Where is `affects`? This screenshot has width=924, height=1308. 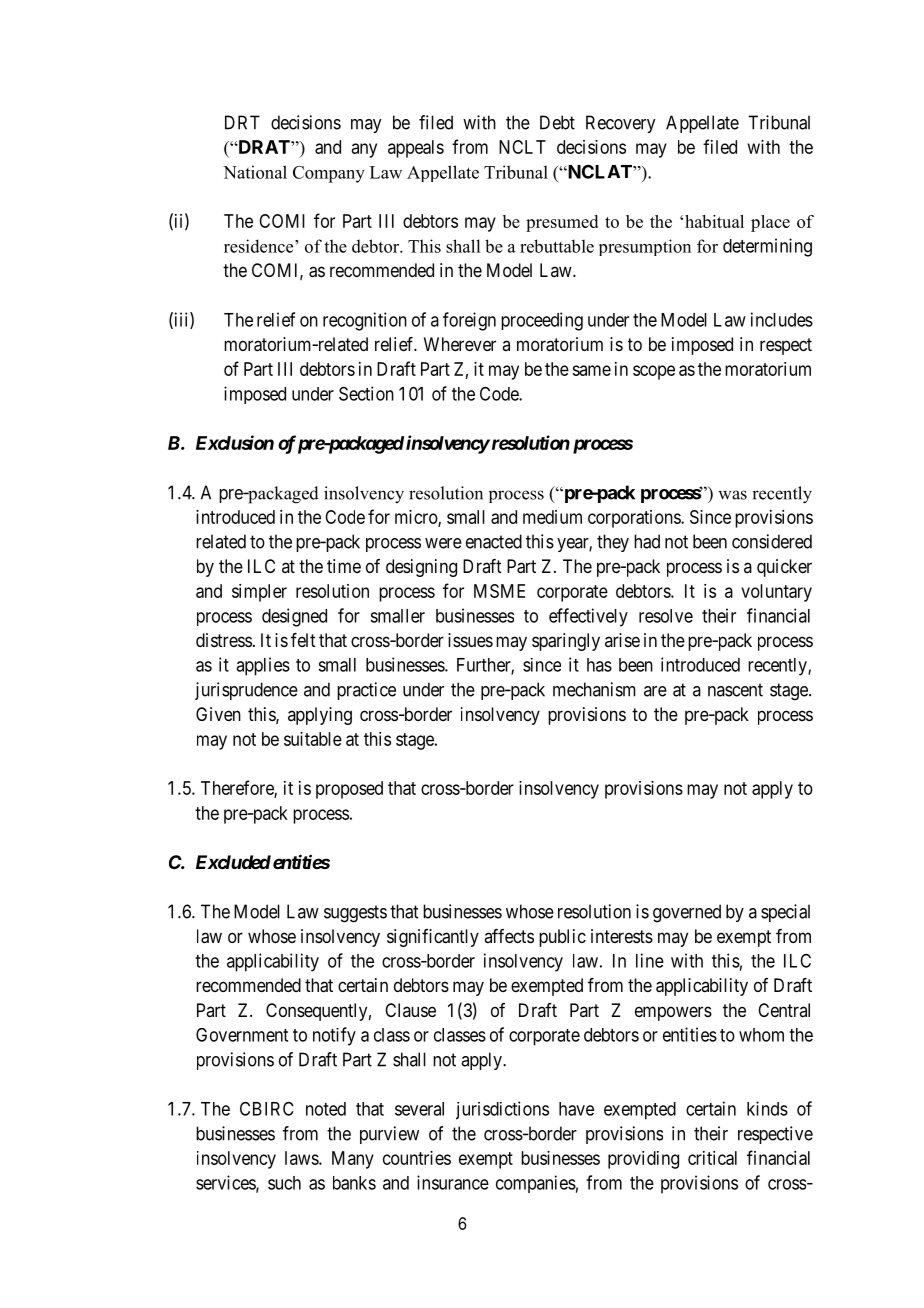 affects is located at coordinates (509, 936).
